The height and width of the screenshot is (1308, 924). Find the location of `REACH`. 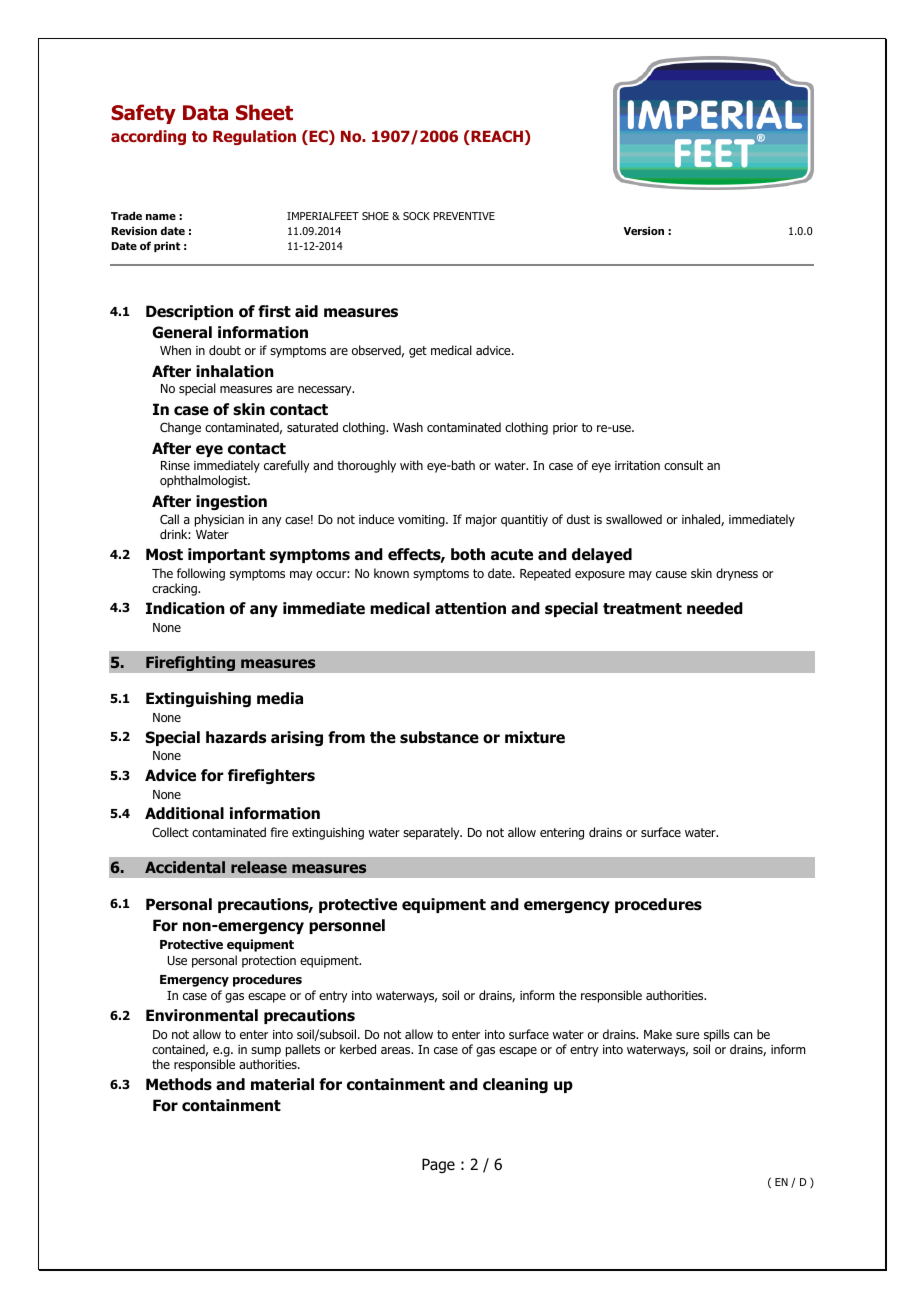

REACH is located at coordinates (496, 137).
